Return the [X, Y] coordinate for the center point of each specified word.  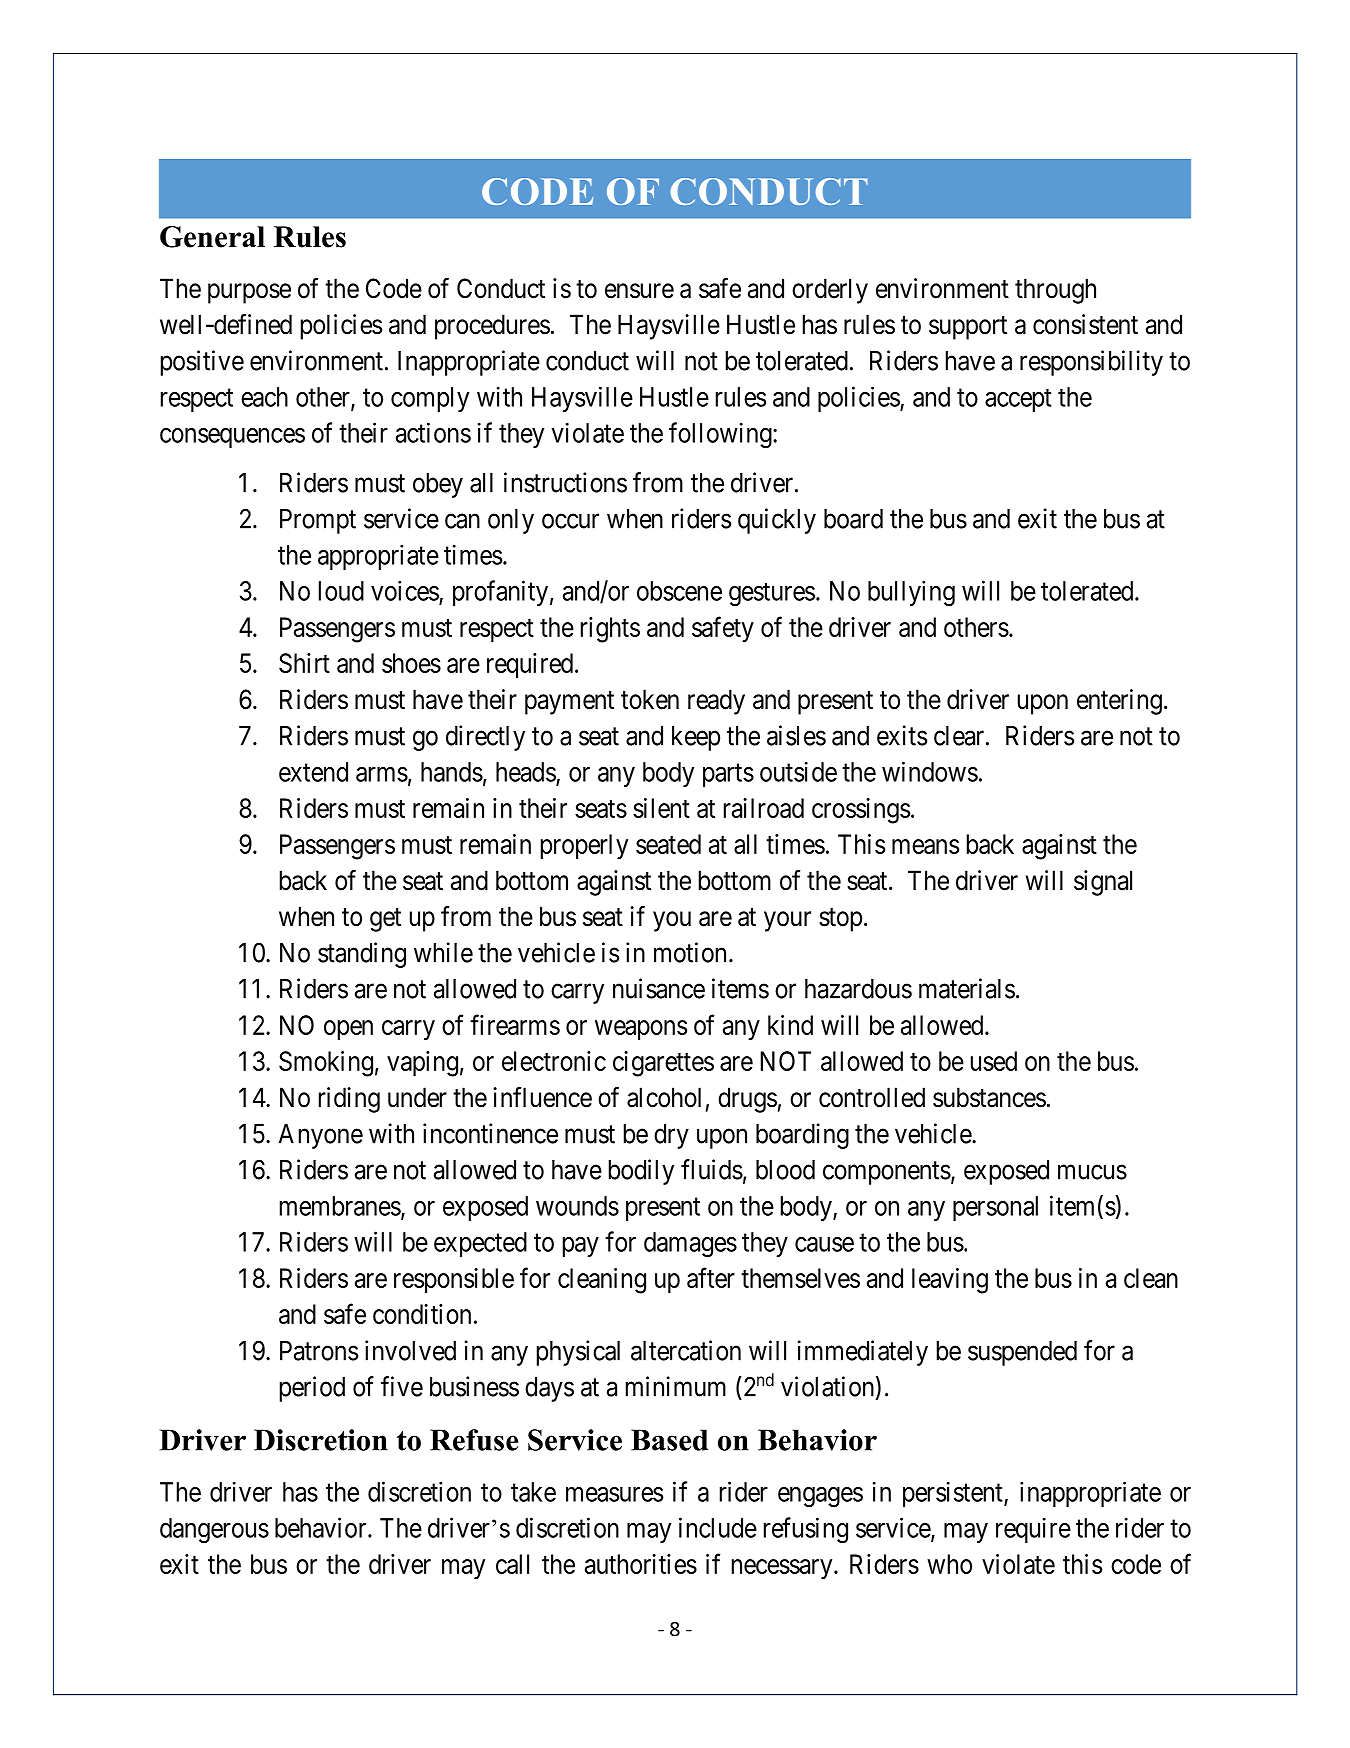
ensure [639, 291]
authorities [641, 1564]
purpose [249, 293]
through [1055, 291]
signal [1103, 883]
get [385, 920]
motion [690, 952]
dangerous [214, 1530]
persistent [954, 1494]
